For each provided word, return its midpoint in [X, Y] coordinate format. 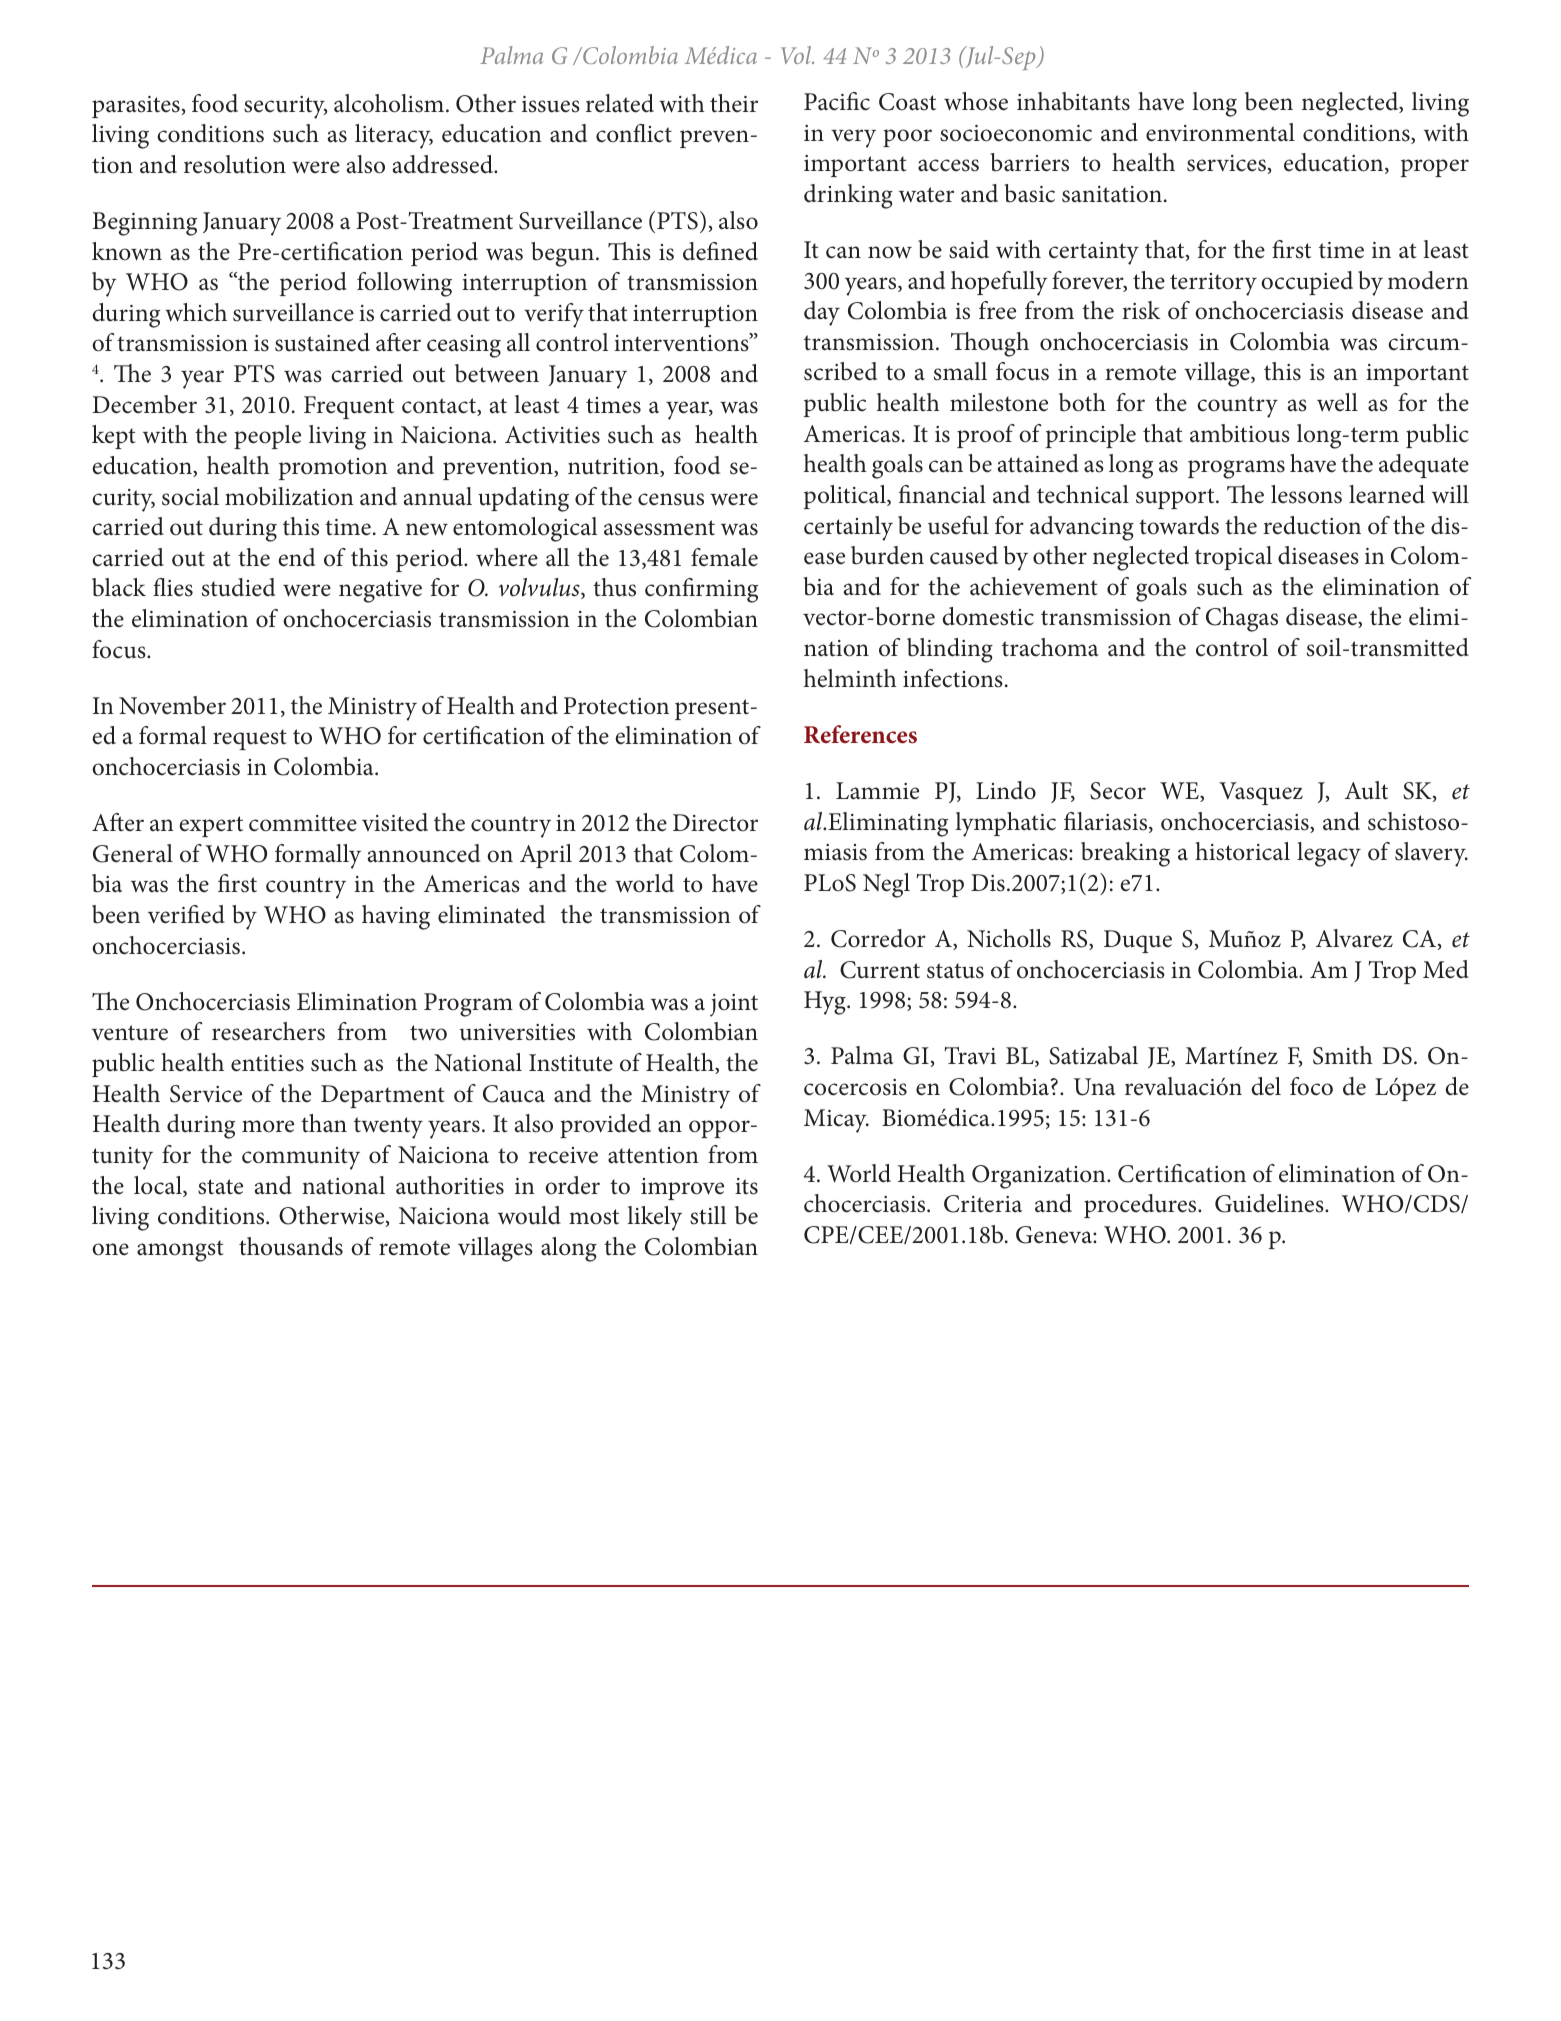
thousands [291, 1246]
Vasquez [1261, 793]
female [724, 557]
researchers [268, 1031]
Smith [1343, 1055]
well [1337, 402]
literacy [394, 136]
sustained [322, 342]
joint [734, 1005]
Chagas [1242, 619]
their [734, 103]
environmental [1220, 132]
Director [715, 823]
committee [303, 823]
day [822, 313]
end [296, 557]
